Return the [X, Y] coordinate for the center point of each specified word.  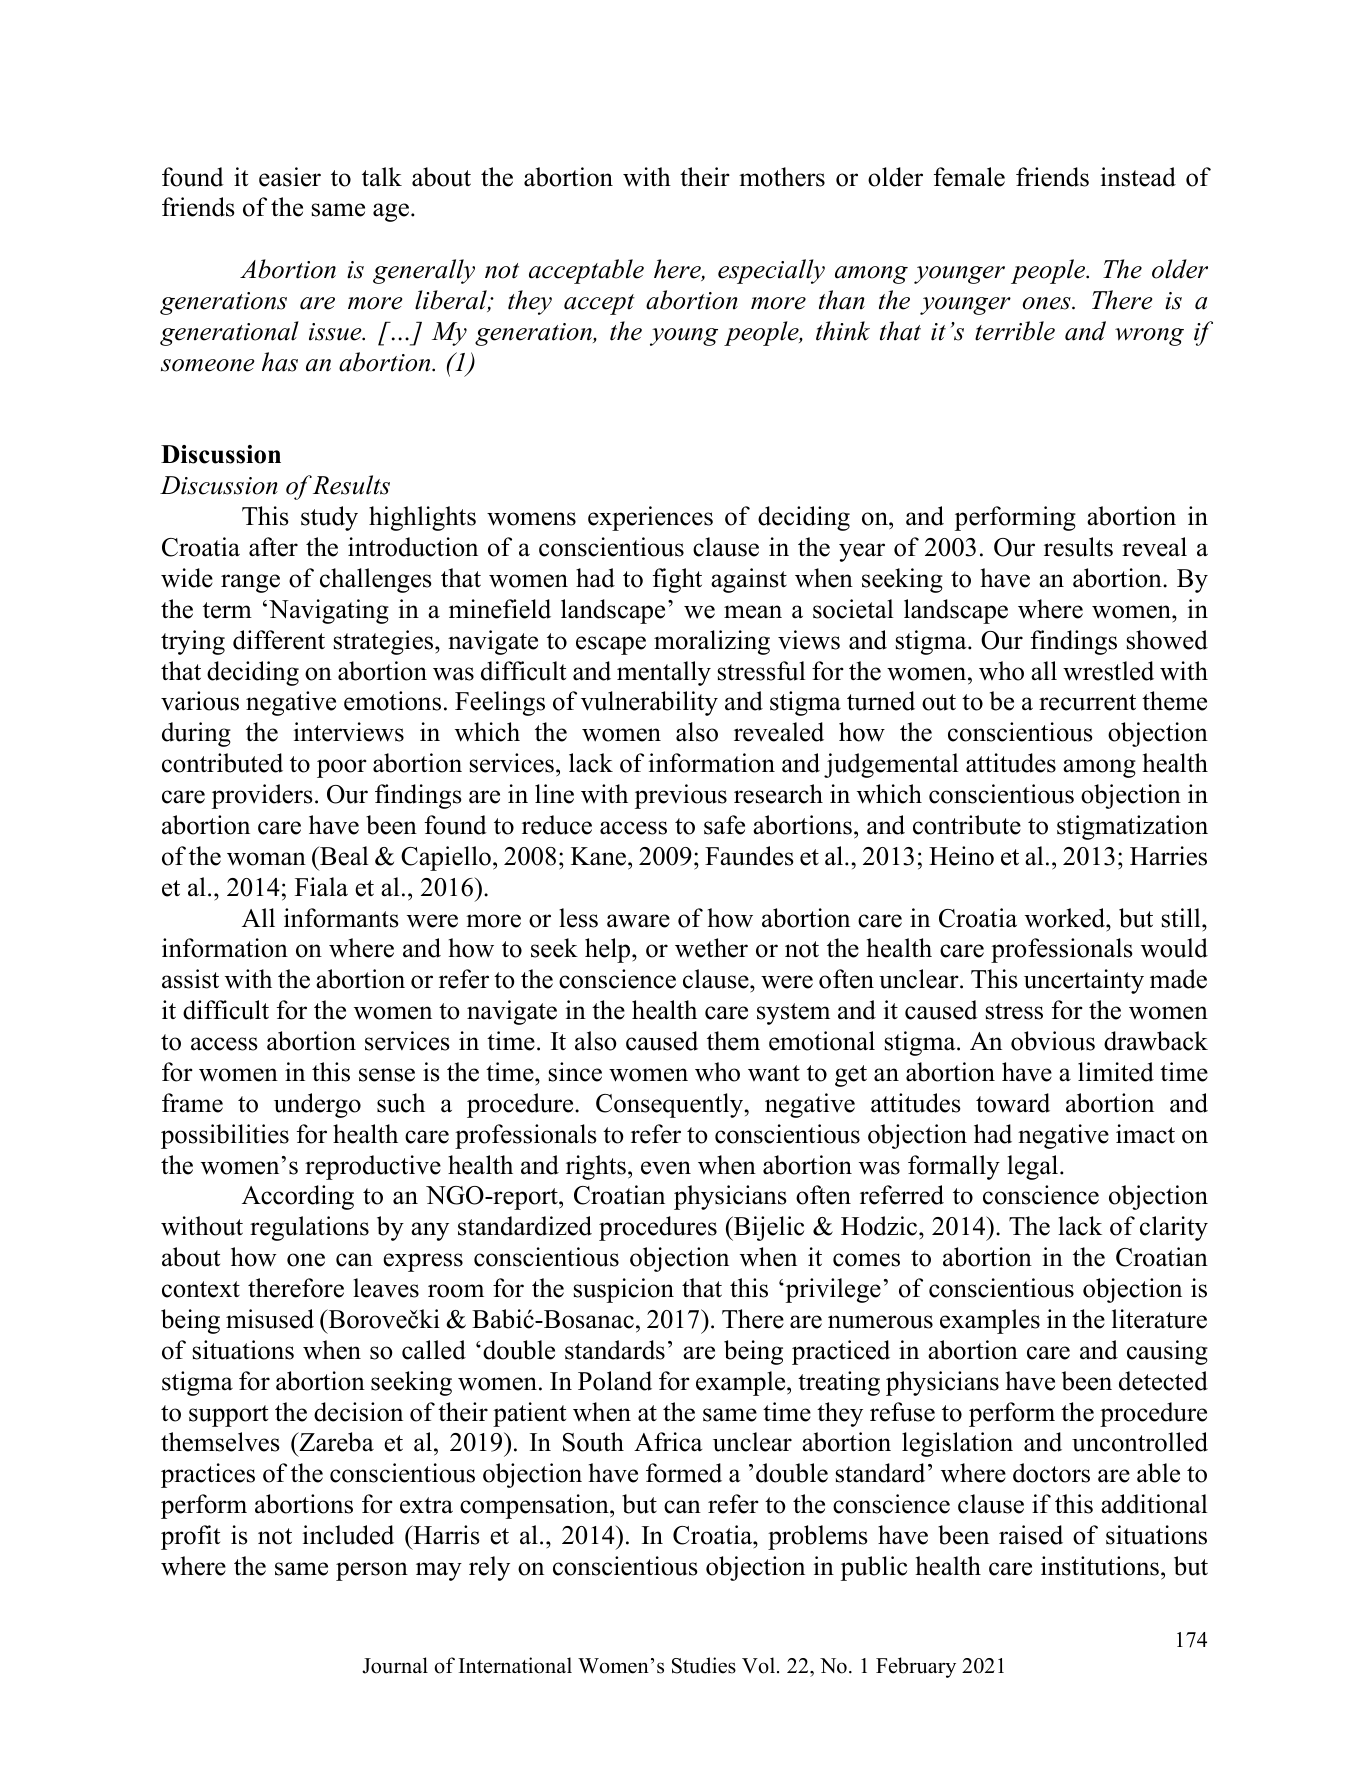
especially [771, 271]
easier [290, 177]
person [372, 1571]
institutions [1100, 1566]
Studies [704, 1665]
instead [1138, 177]
